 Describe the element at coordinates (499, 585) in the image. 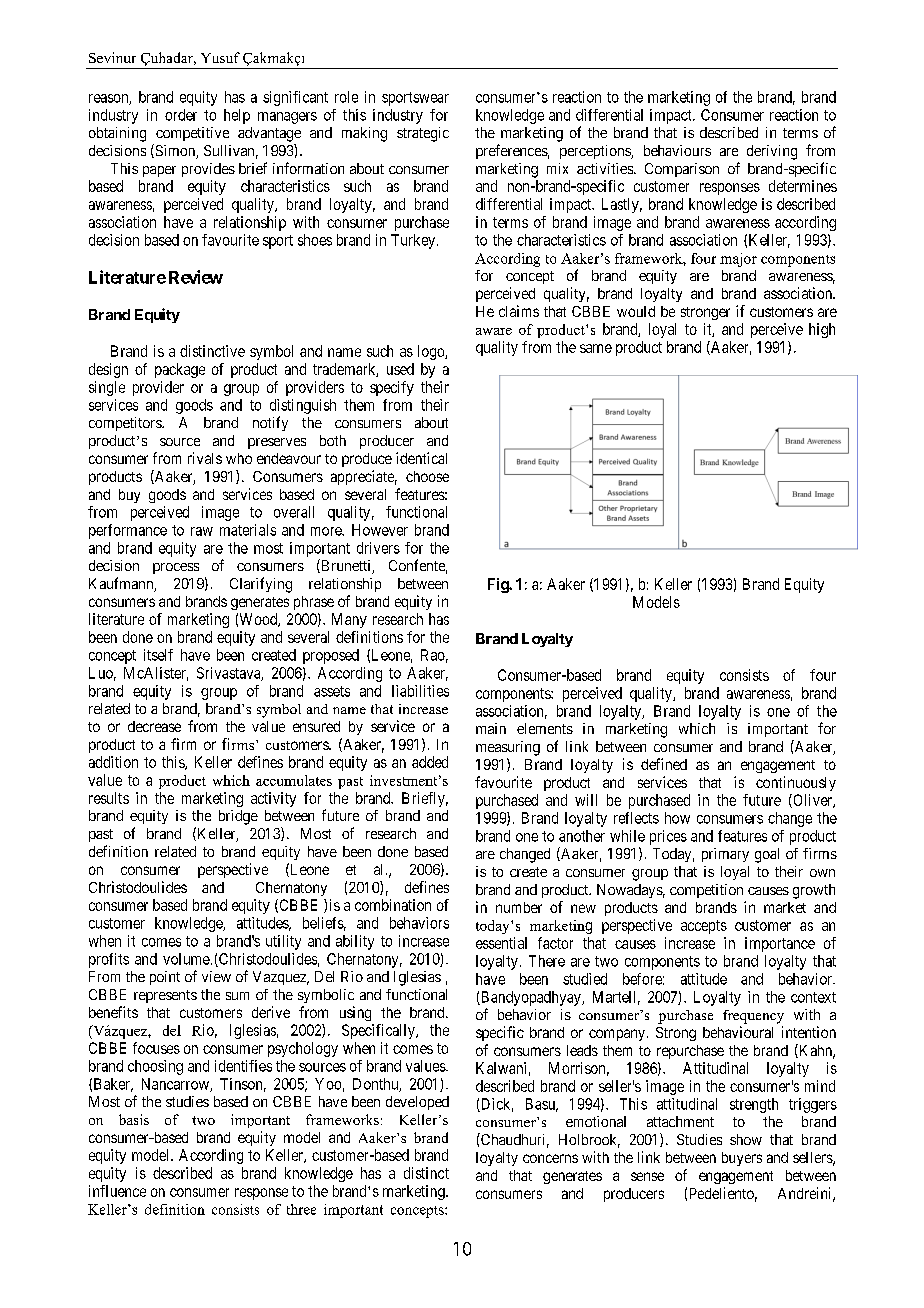

I see `Fig` at that location.
